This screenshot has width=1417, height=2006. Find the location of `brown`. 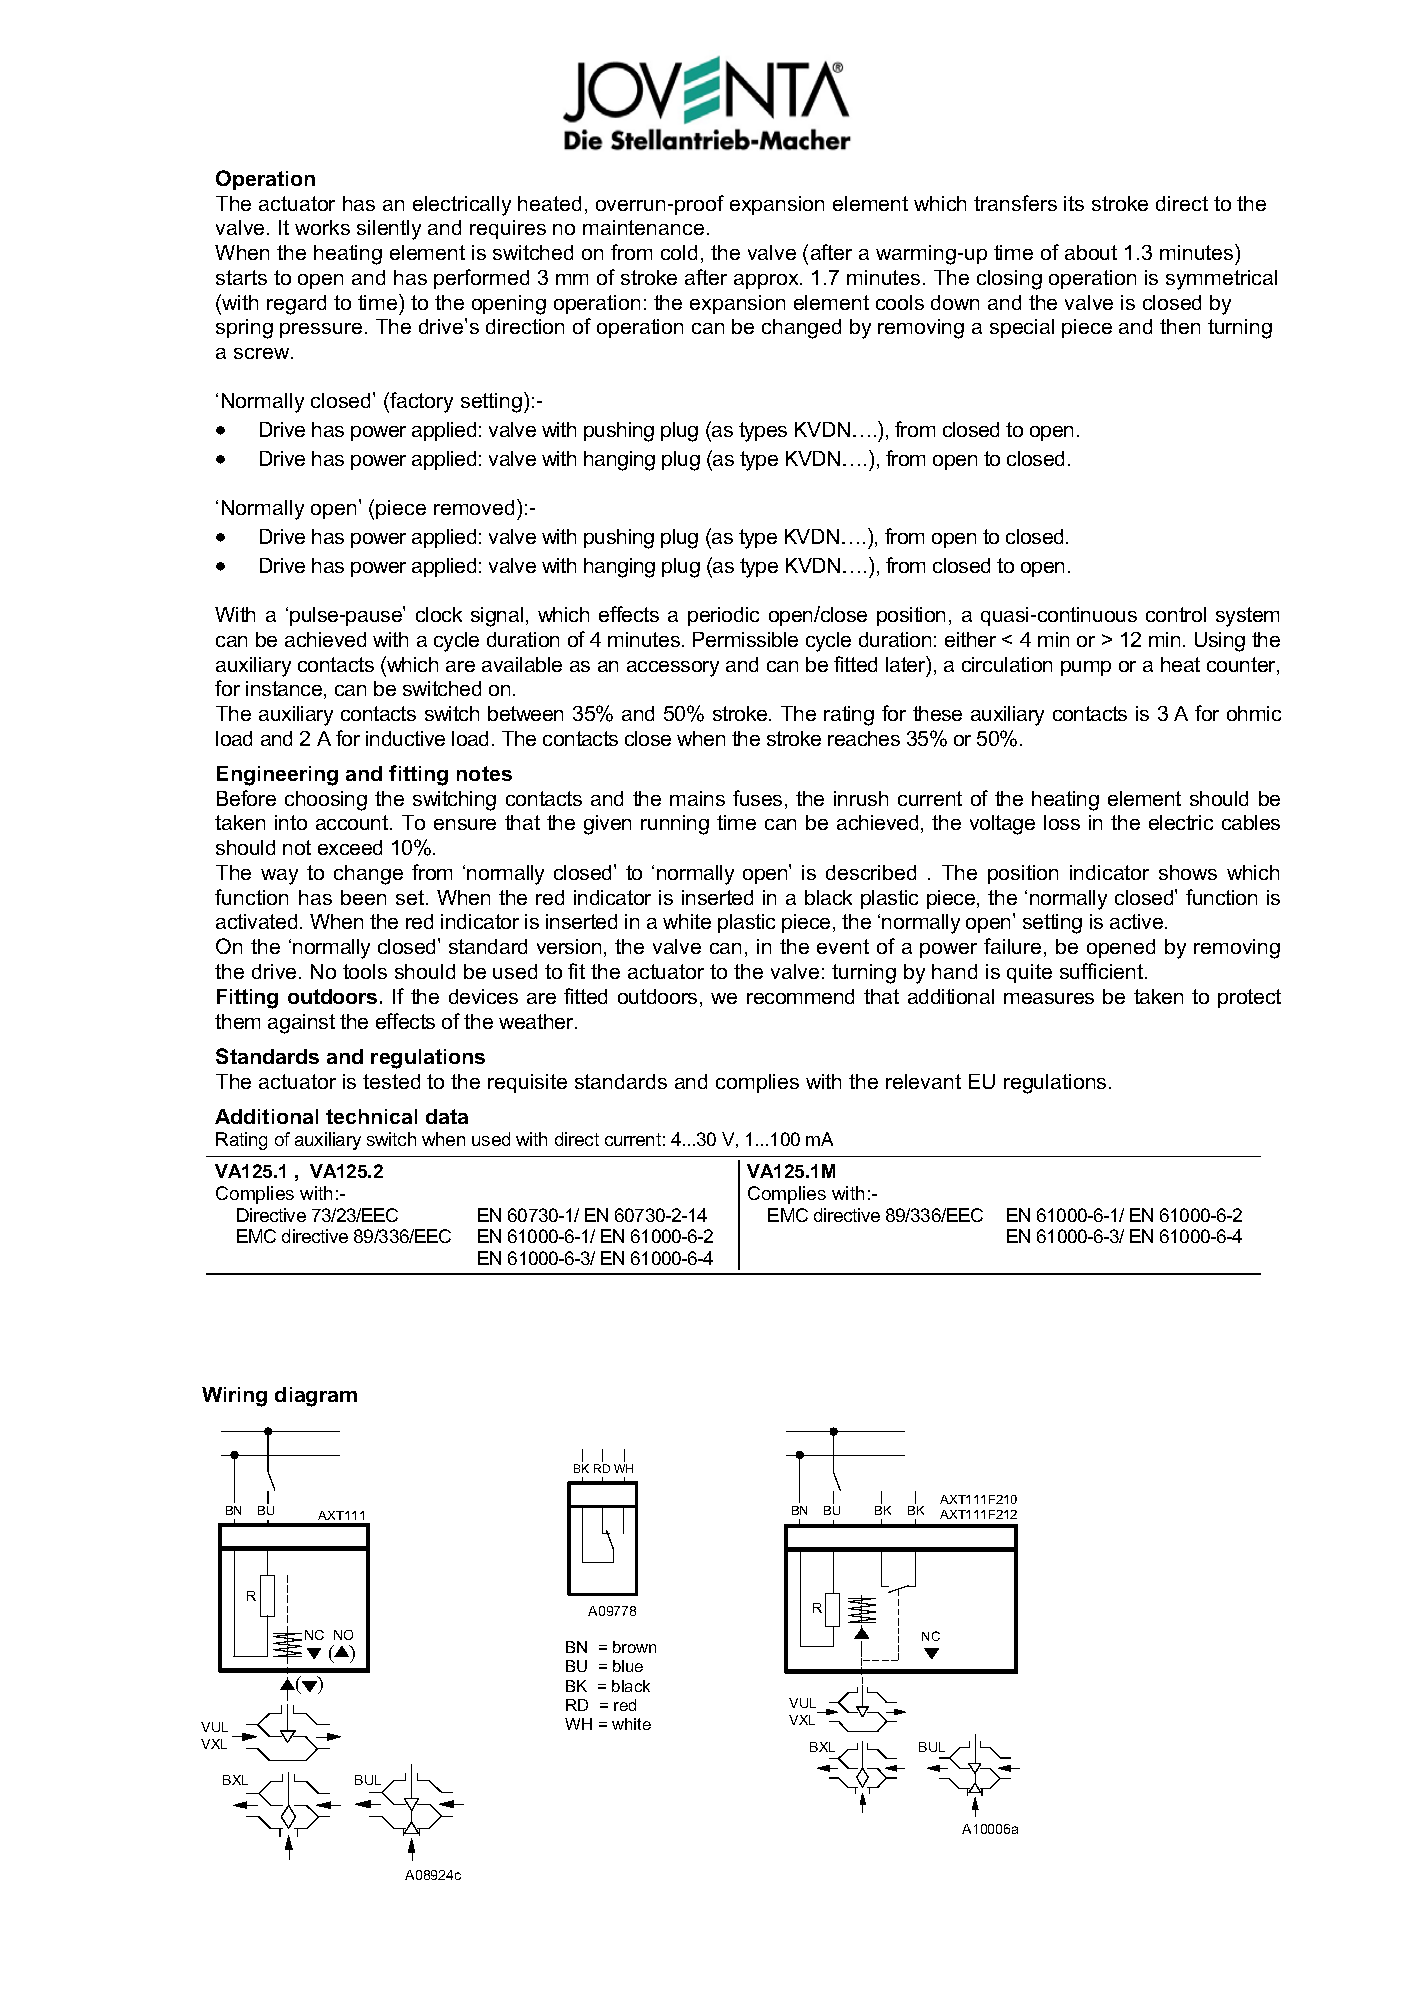

brown is located at coordinates (634, 1647).
